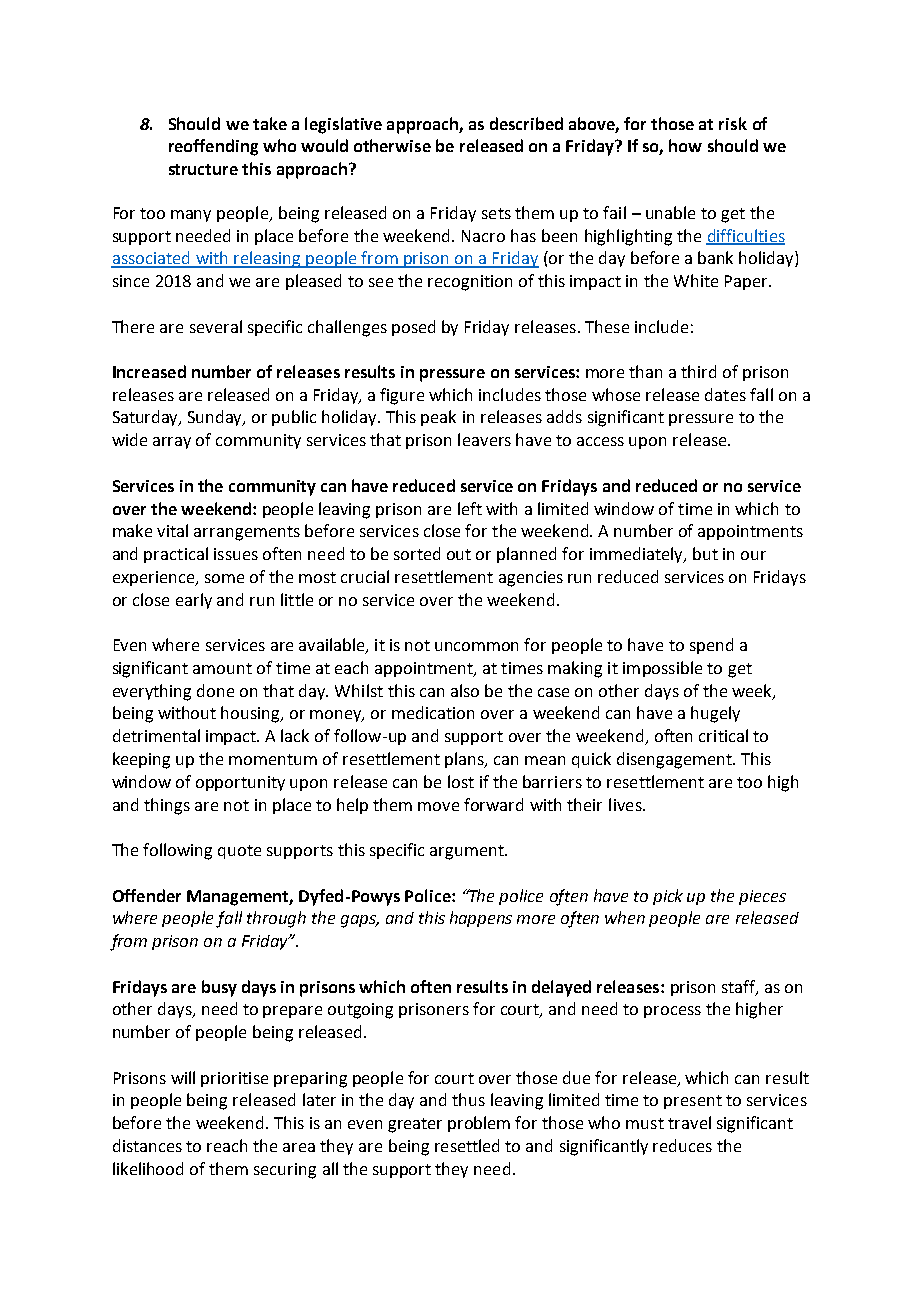  I want to click on how, so click(685, 145).
